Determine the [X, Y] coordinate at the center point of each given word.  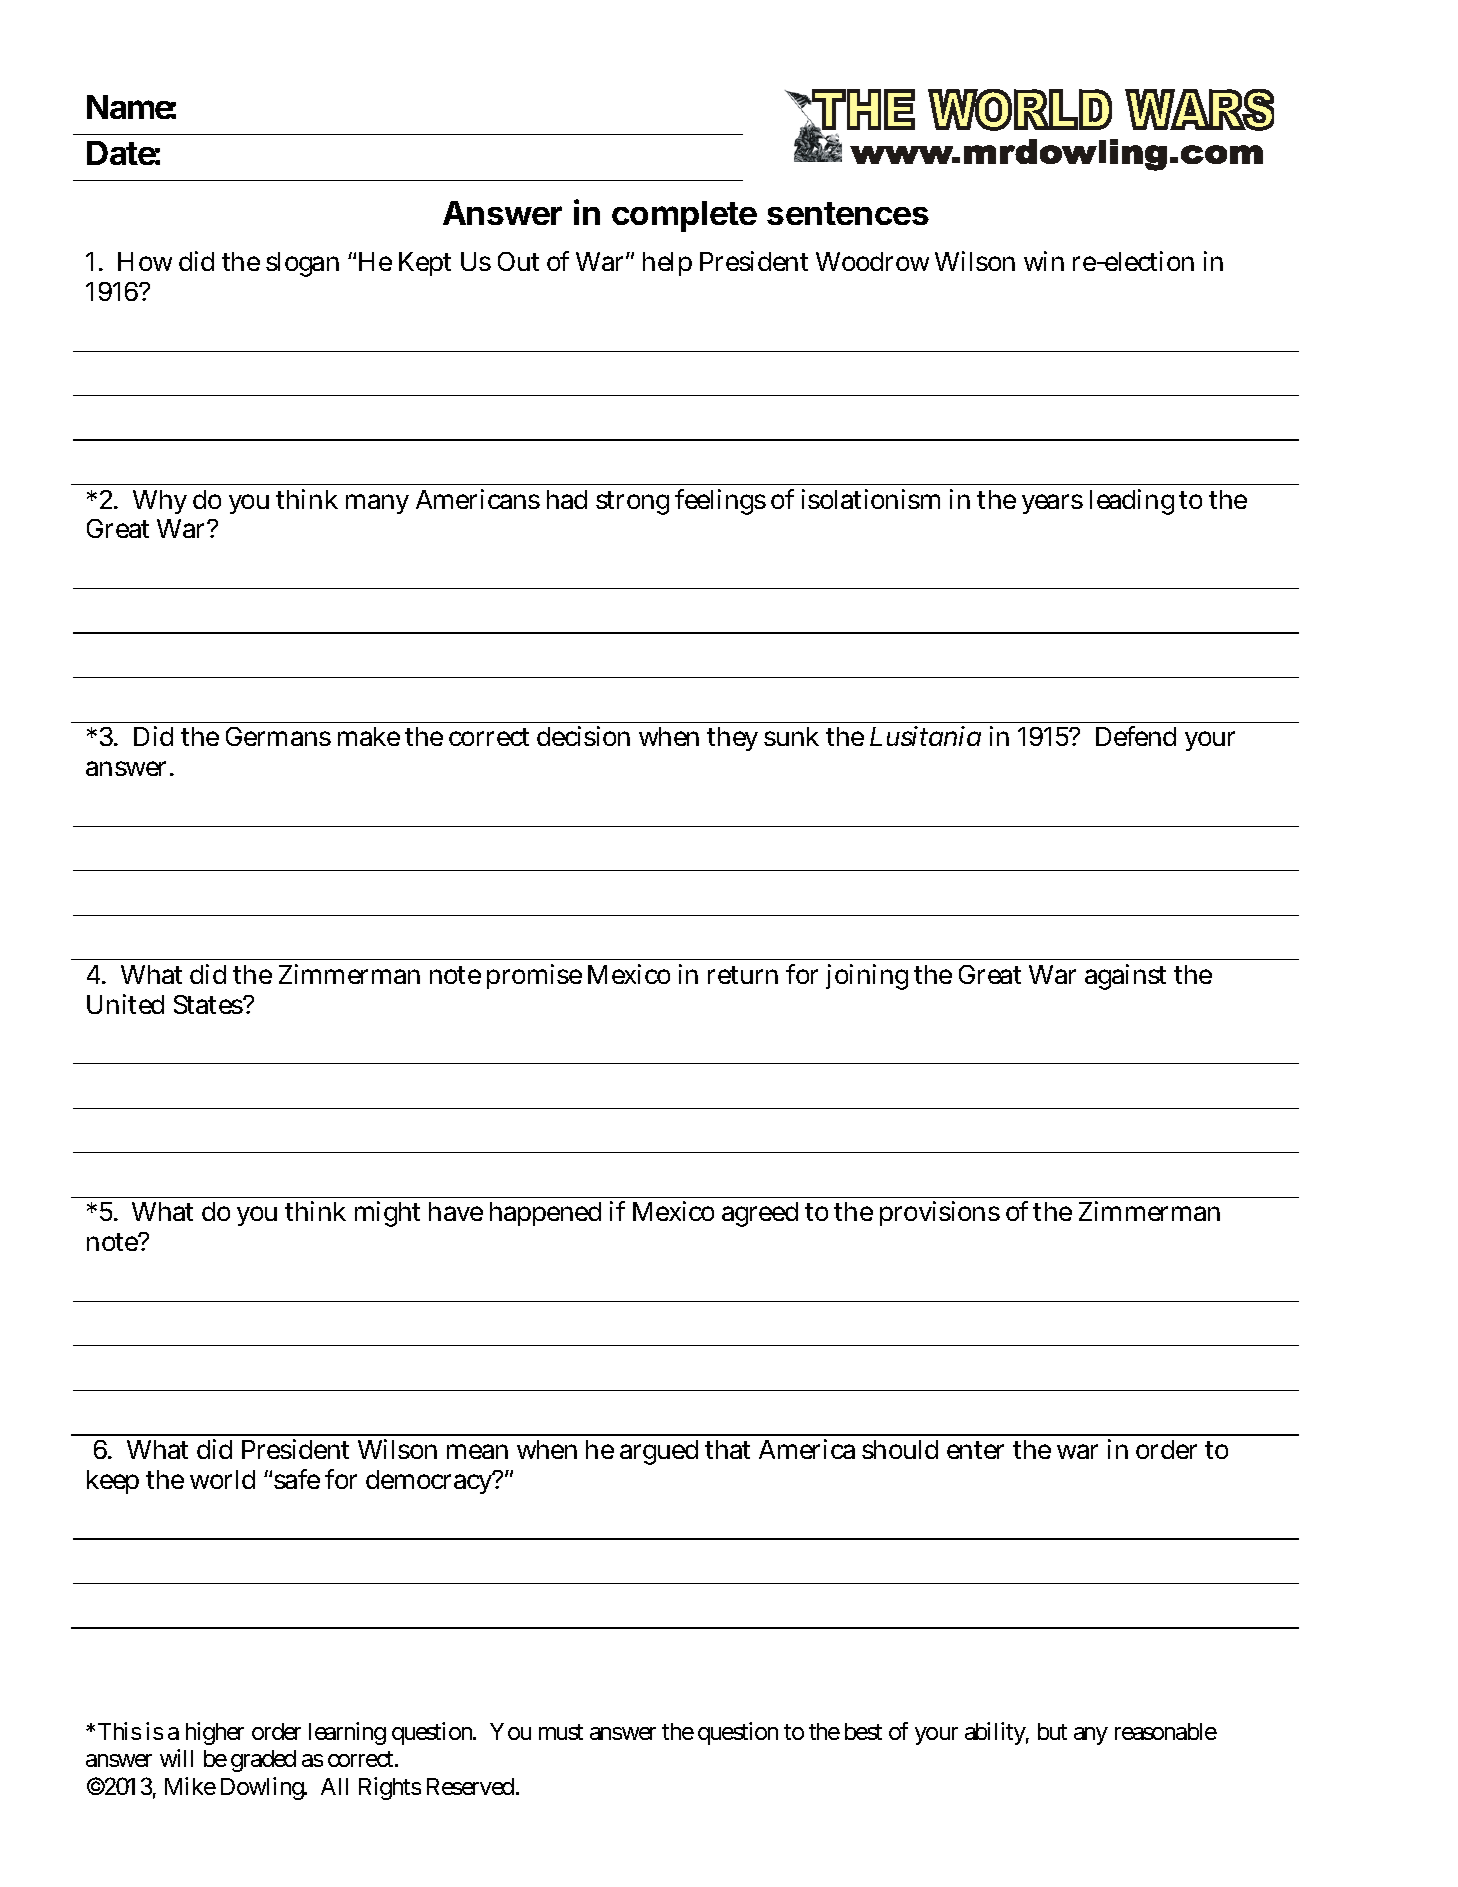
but [1052, 1731]
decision [583, 736]
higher [215, 1733]
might [387, 1214]
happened [545, 1214]
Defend [1136, 736]
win [1044, 261]
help [667, 264]
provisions [940, 1214]
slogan [302, 264]
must [561, 1732]
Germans [278, 736]
